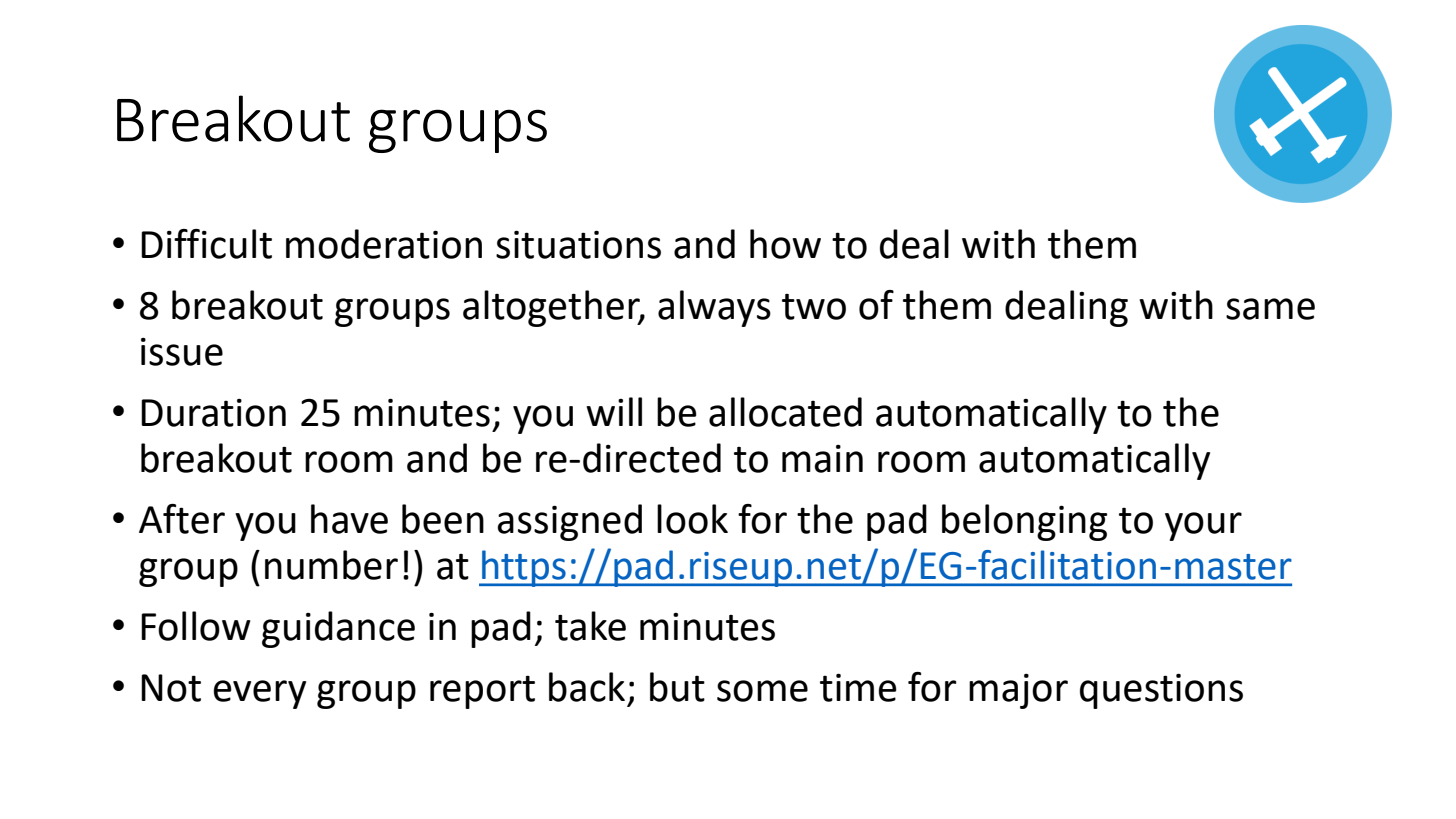 The height and width of the page is (819, 1456). Describe the element at coordinates (349, 519) in the page. I see `have` at that location.
